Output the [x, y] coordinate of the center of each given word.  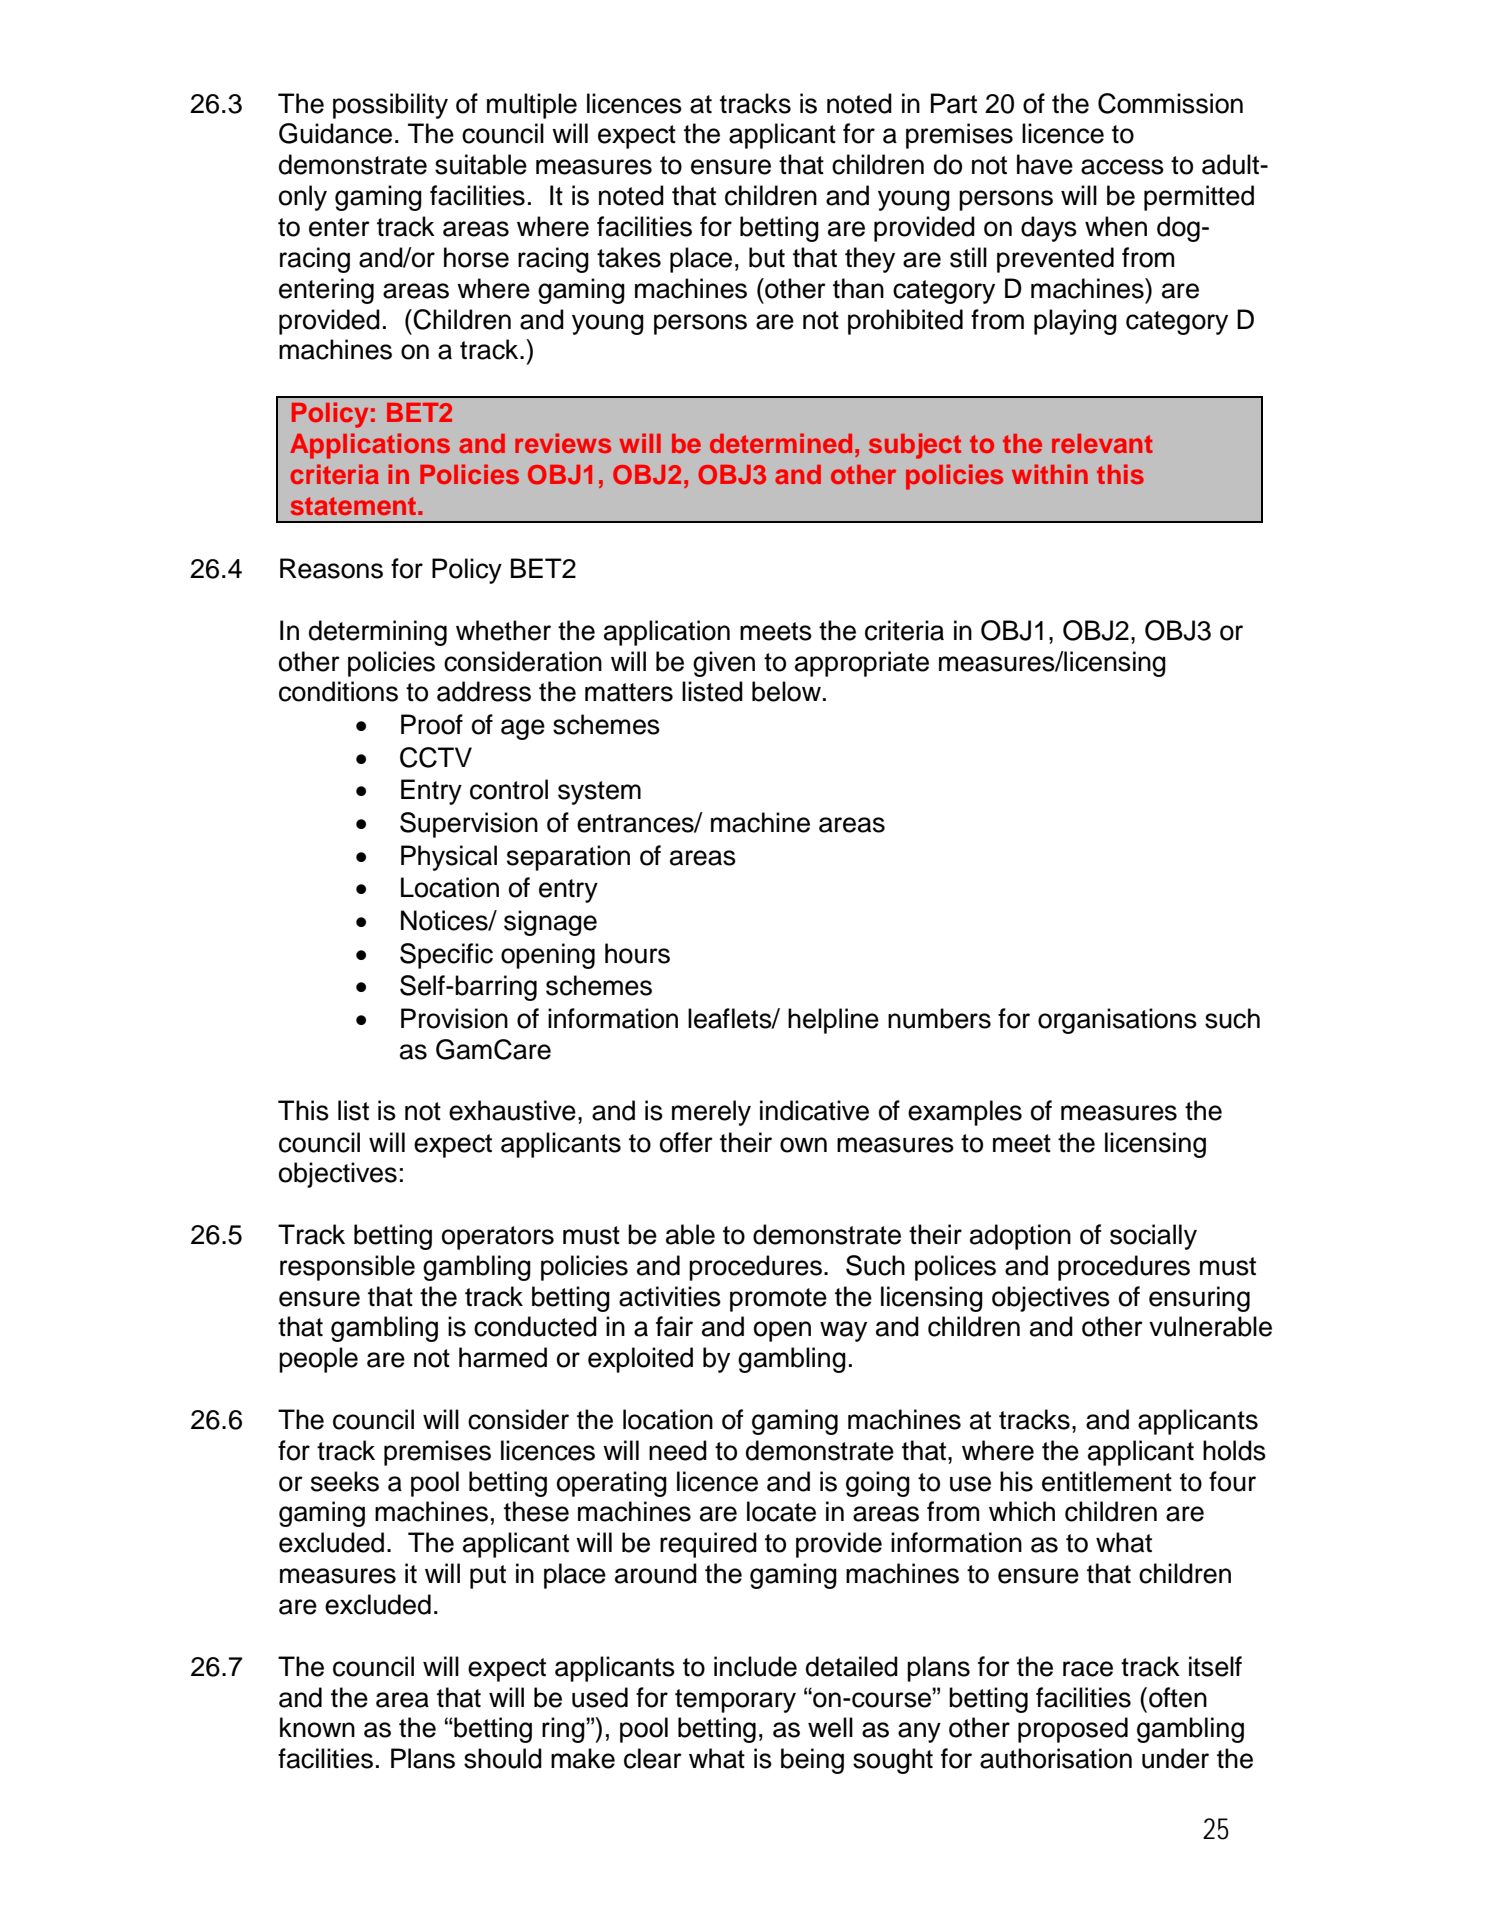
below [786, 691]
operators [498, 1238]
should [503, 1758]
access [1122, 167]
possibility [390, 106]
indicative [814, 1110]
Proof [432, 724]
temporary [735, 1701]
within [1050, 474]
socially [1153, 1237]
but [767, 257]
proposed [1073, 1730]
